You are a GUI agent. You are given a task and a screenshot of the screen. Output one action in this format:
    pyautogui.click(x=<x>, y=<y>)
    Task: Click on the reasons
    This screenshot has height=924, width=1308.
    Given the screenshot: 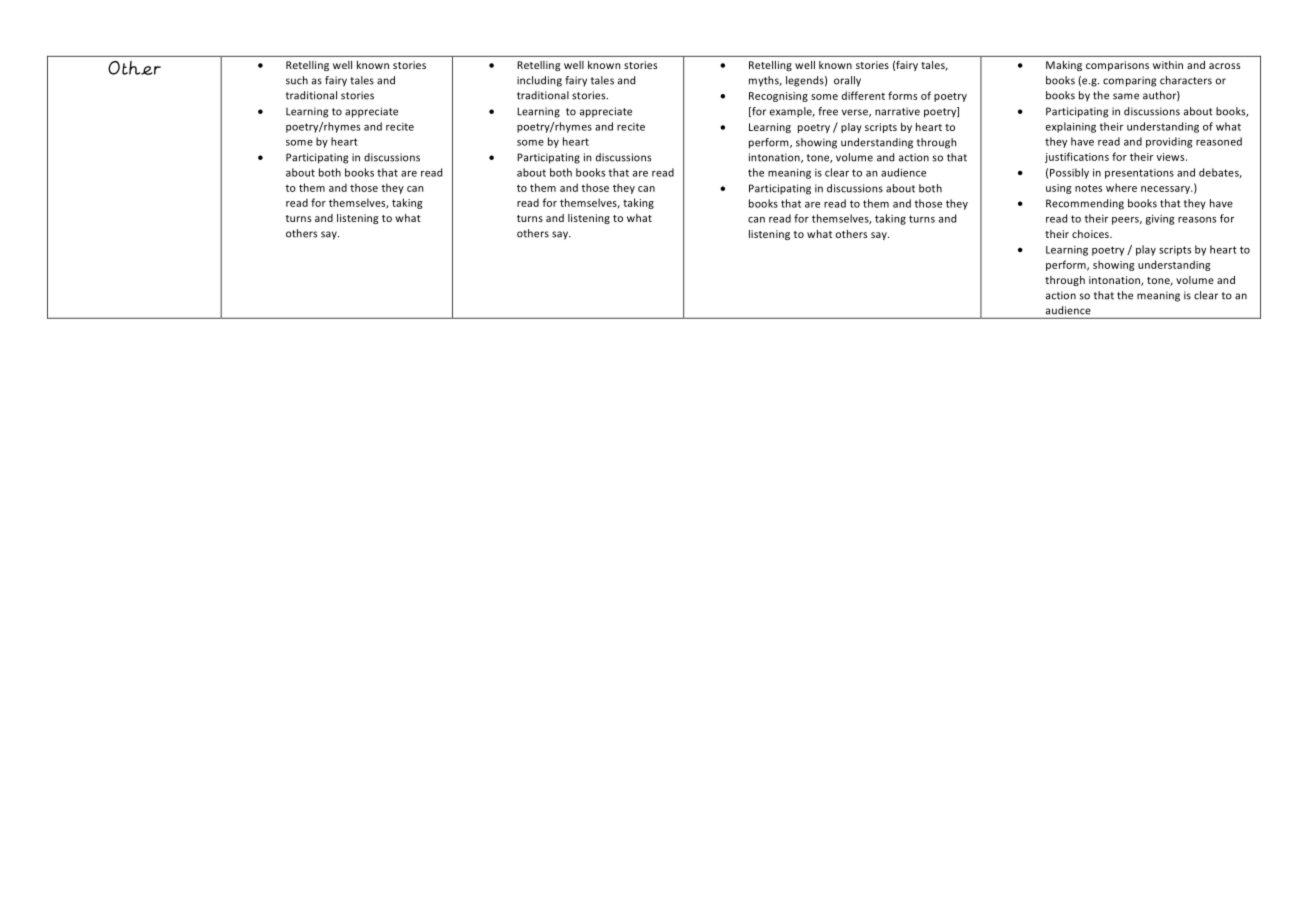 What is the action you would take?
    pyautogui.click(x=1197, y=220)
